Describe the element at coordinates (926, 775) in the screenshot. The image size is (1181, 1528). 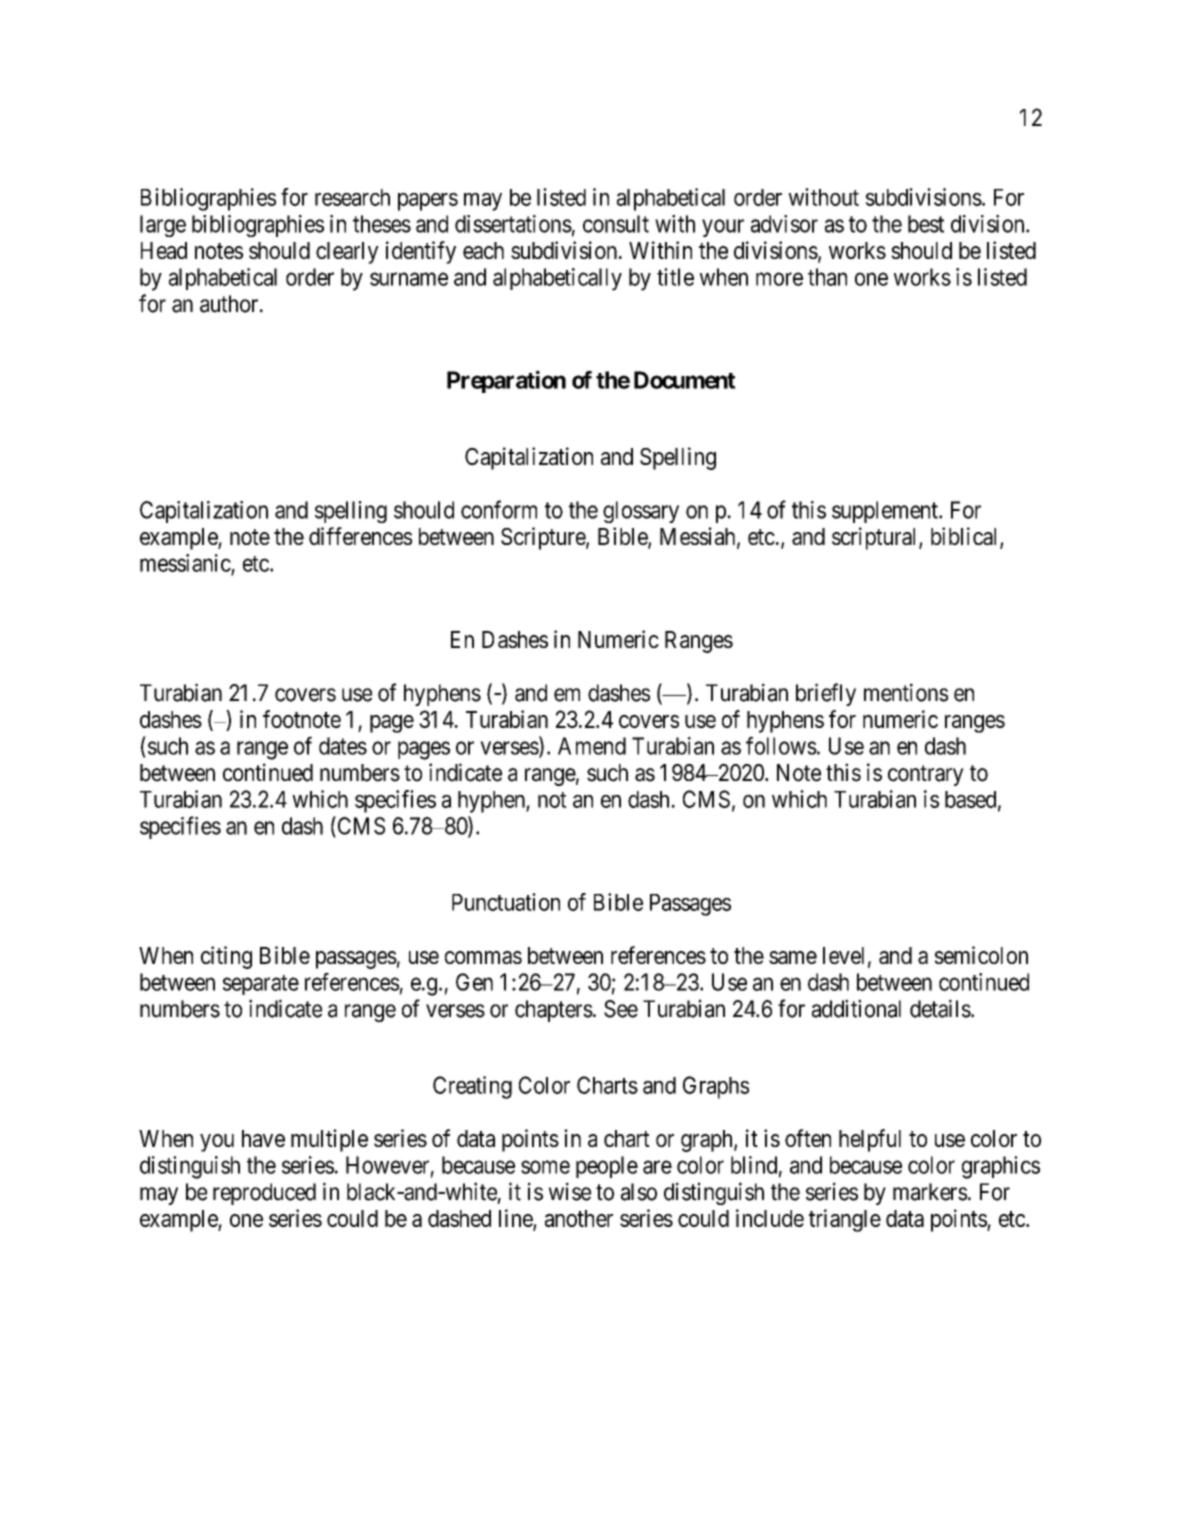
I see `contrary` at that location.
